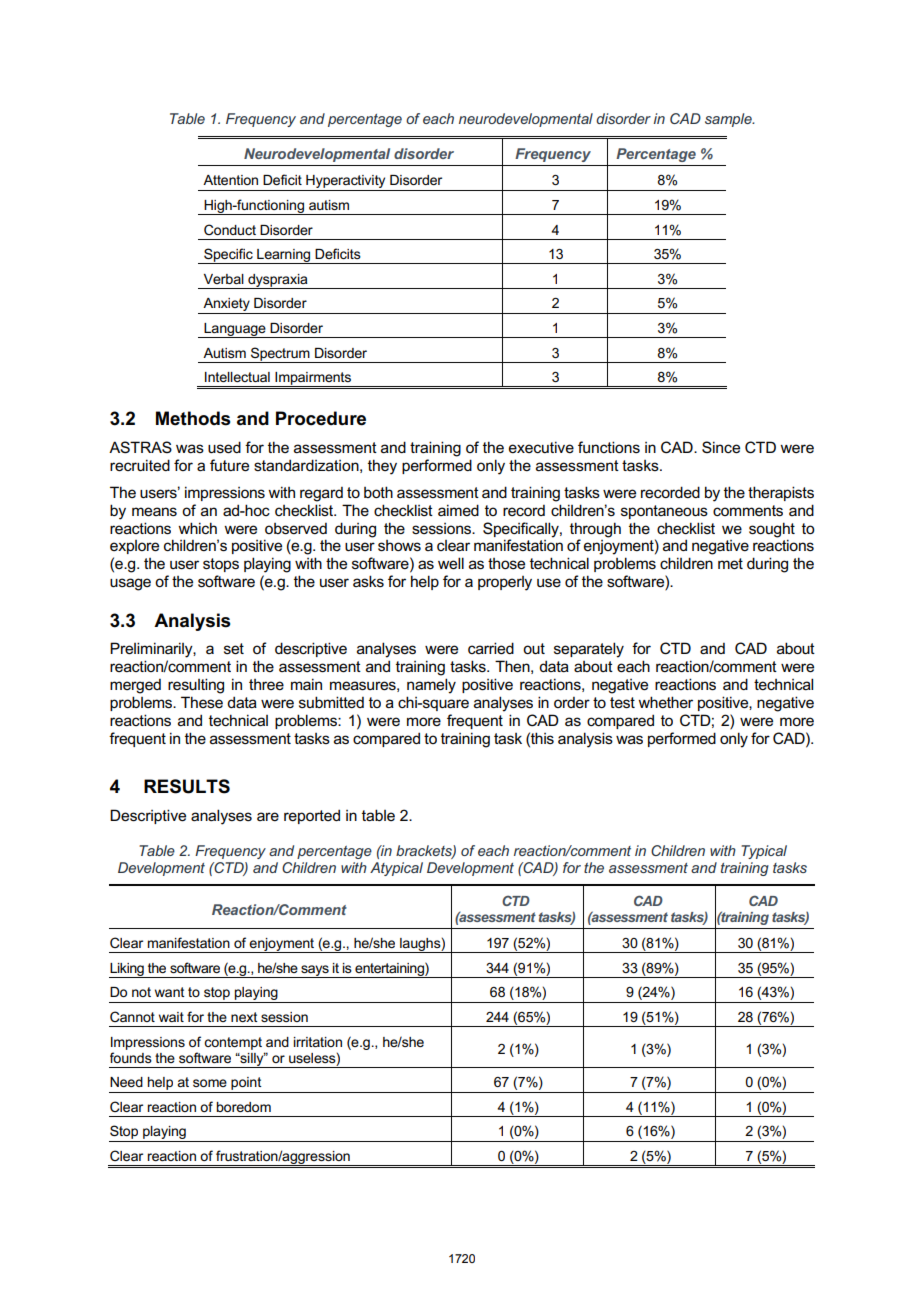 This screenshot has height=1308, width=924. I want to click on Hyperactivity, so click(346, 183).
